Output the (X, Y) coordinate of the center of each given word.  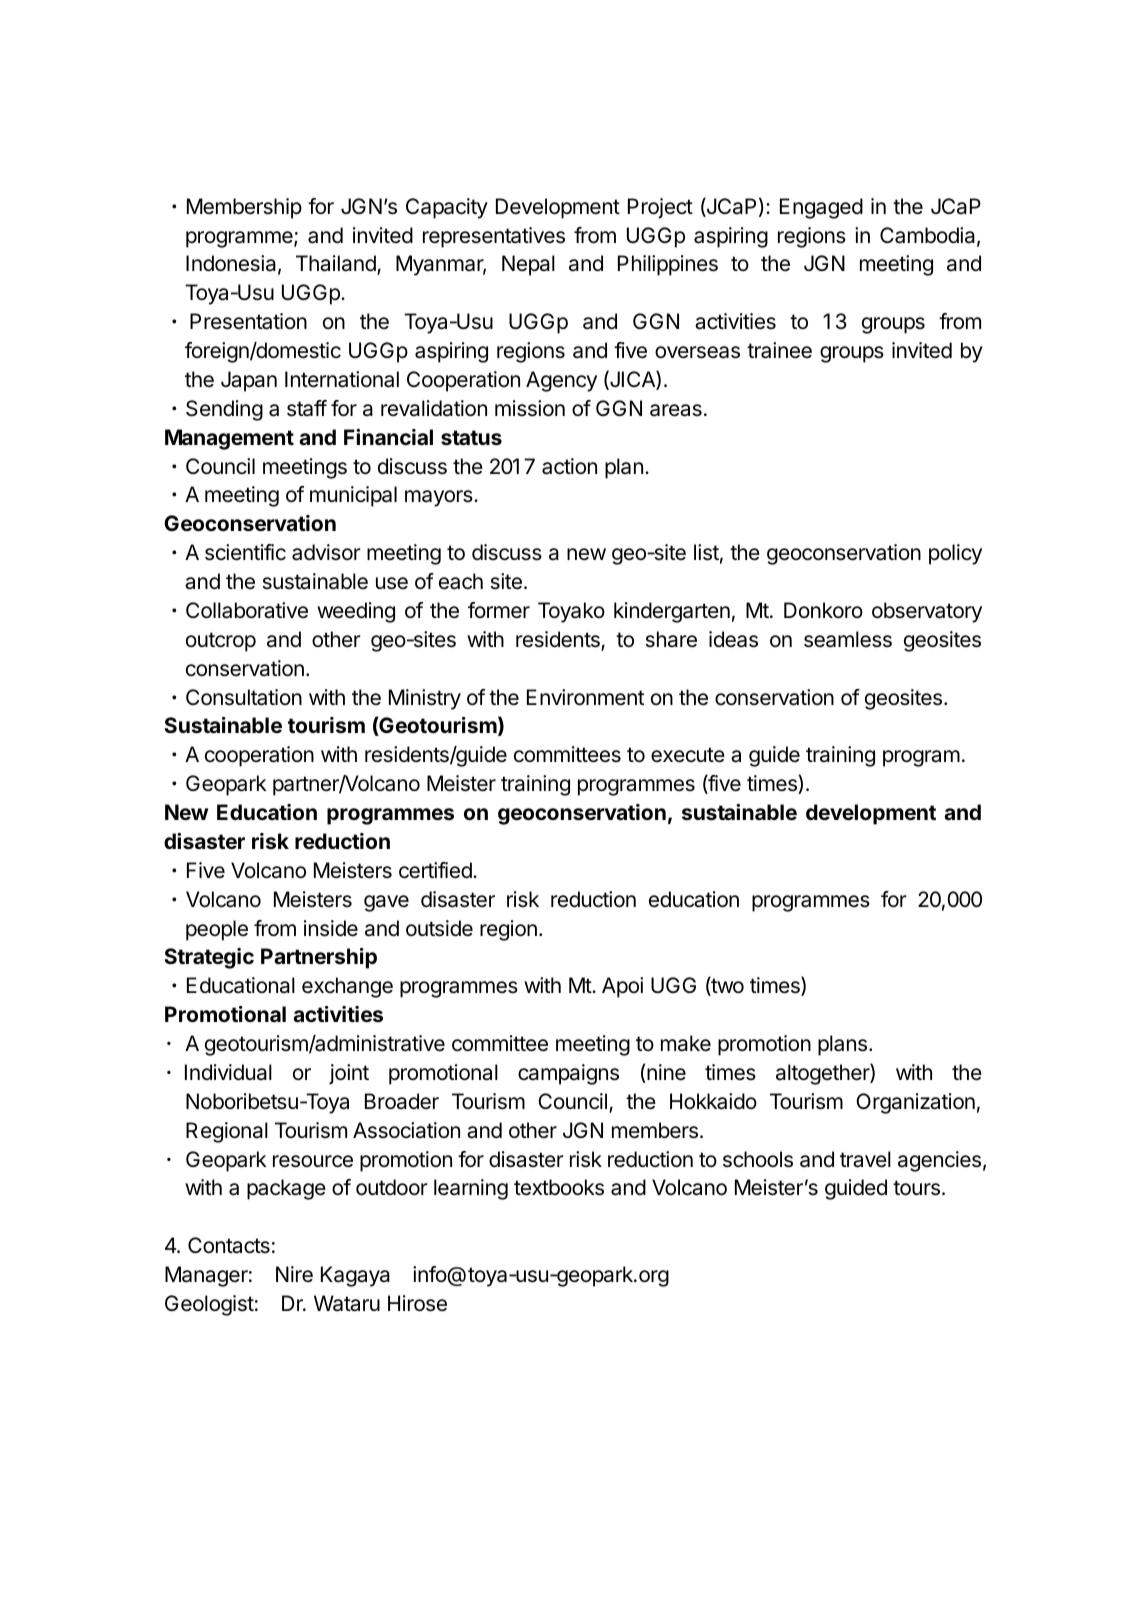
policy (955, 554)
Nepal (528, 265)
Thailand (337, 265)
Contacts (229, 1245)
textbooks (559, 1187)
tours (916, 1188)
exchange (347, 987)
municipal (353, 496)
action (569, 466)
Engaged (821, 208)
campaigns (568, 1074)
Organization (915, 1103)
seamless (848, 639)
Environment (585, 697)
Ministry (425, 699)
